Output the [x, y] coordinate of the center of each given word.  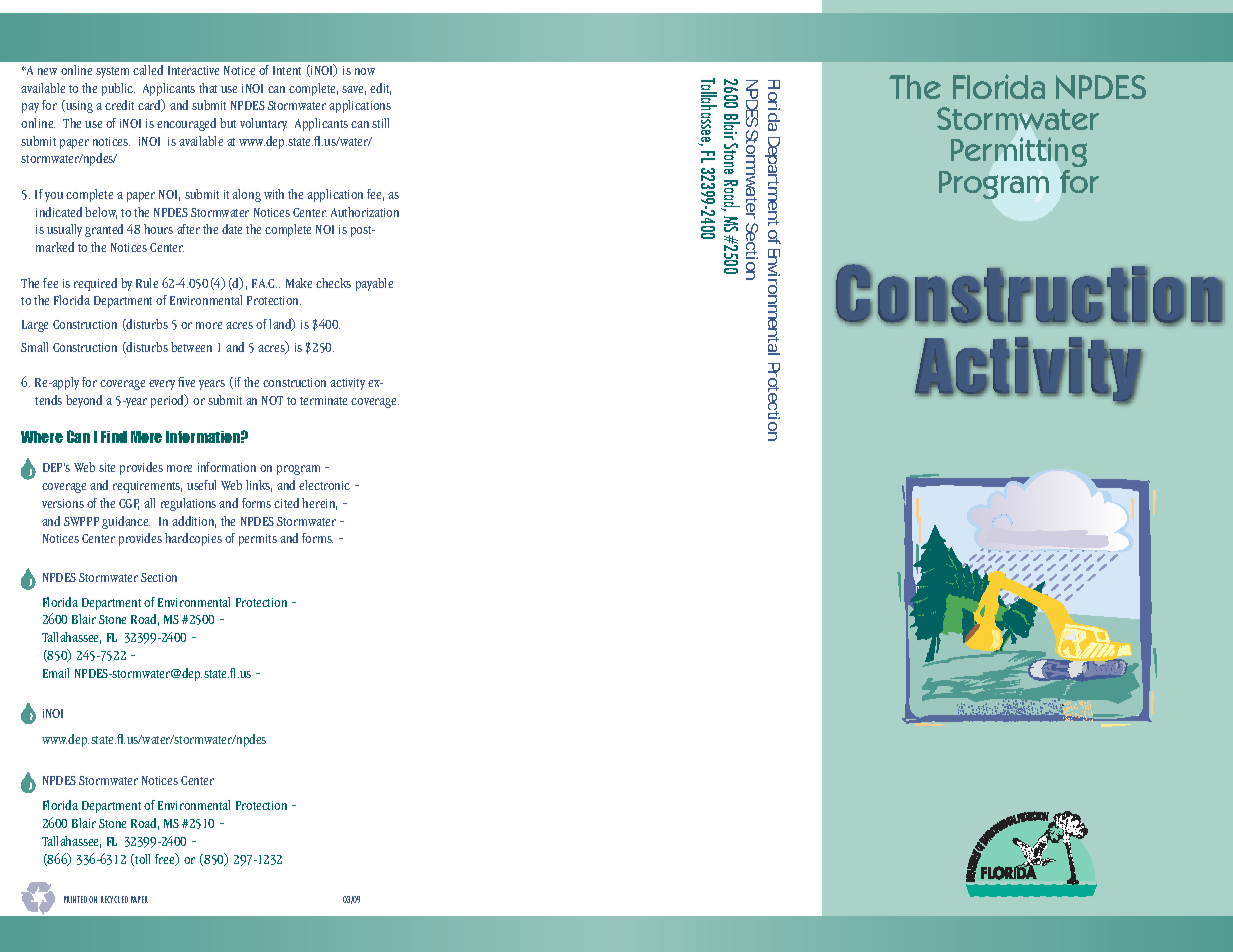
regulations [188, 504]
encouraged [186, 124]
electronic [324, 485]
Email [56, 673]
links [259, 486]
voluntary [263, 124]
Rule [147, 283]
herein [319, 504]
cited [286, 503]
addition [194, 522]
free [166, 859]
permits [258, 540]
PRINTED [75, 899]
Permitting [1019, 154]
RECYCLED [114, 899]
